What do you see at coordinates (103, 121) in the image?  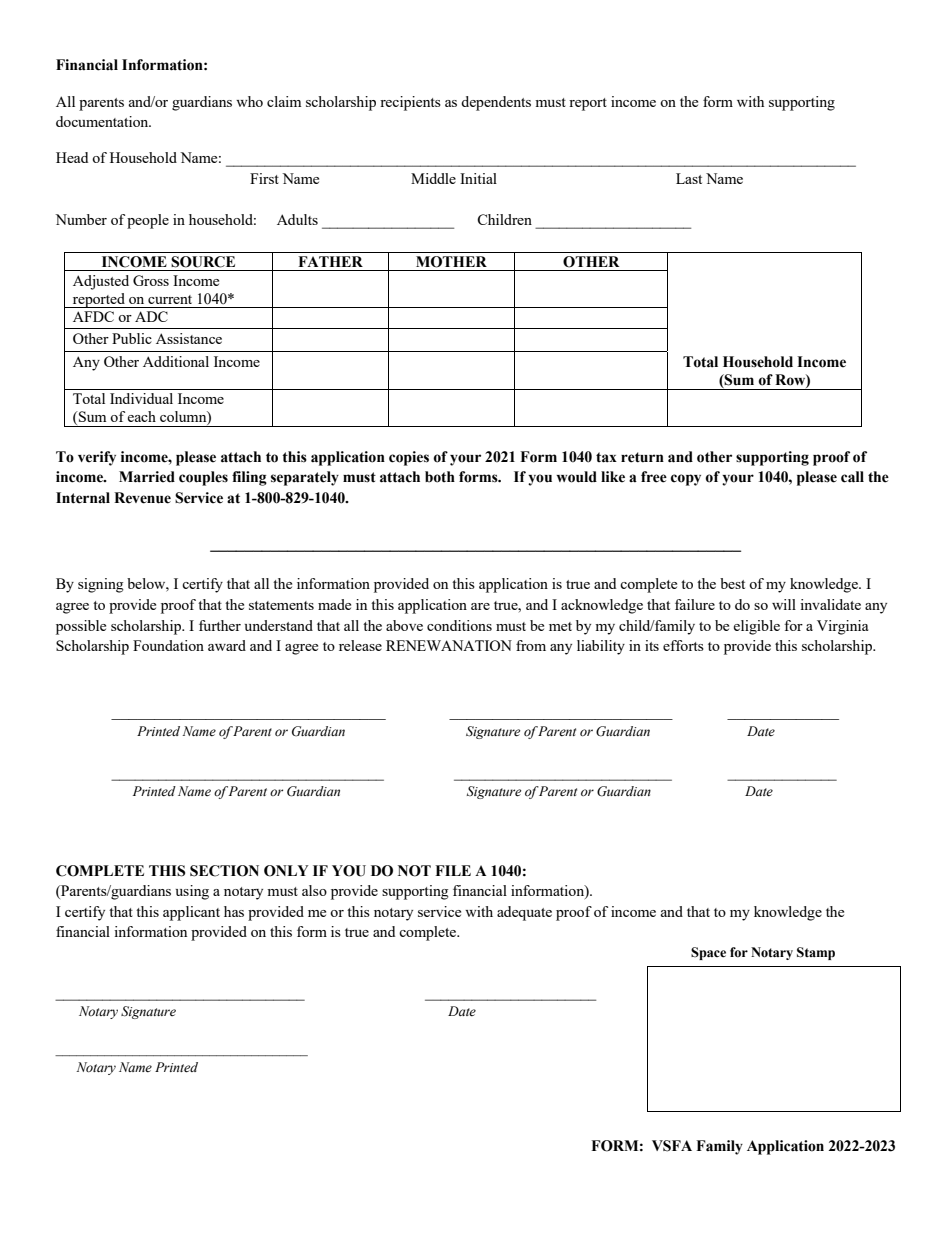 I see `documentation` at bounding box center [103, 121].
